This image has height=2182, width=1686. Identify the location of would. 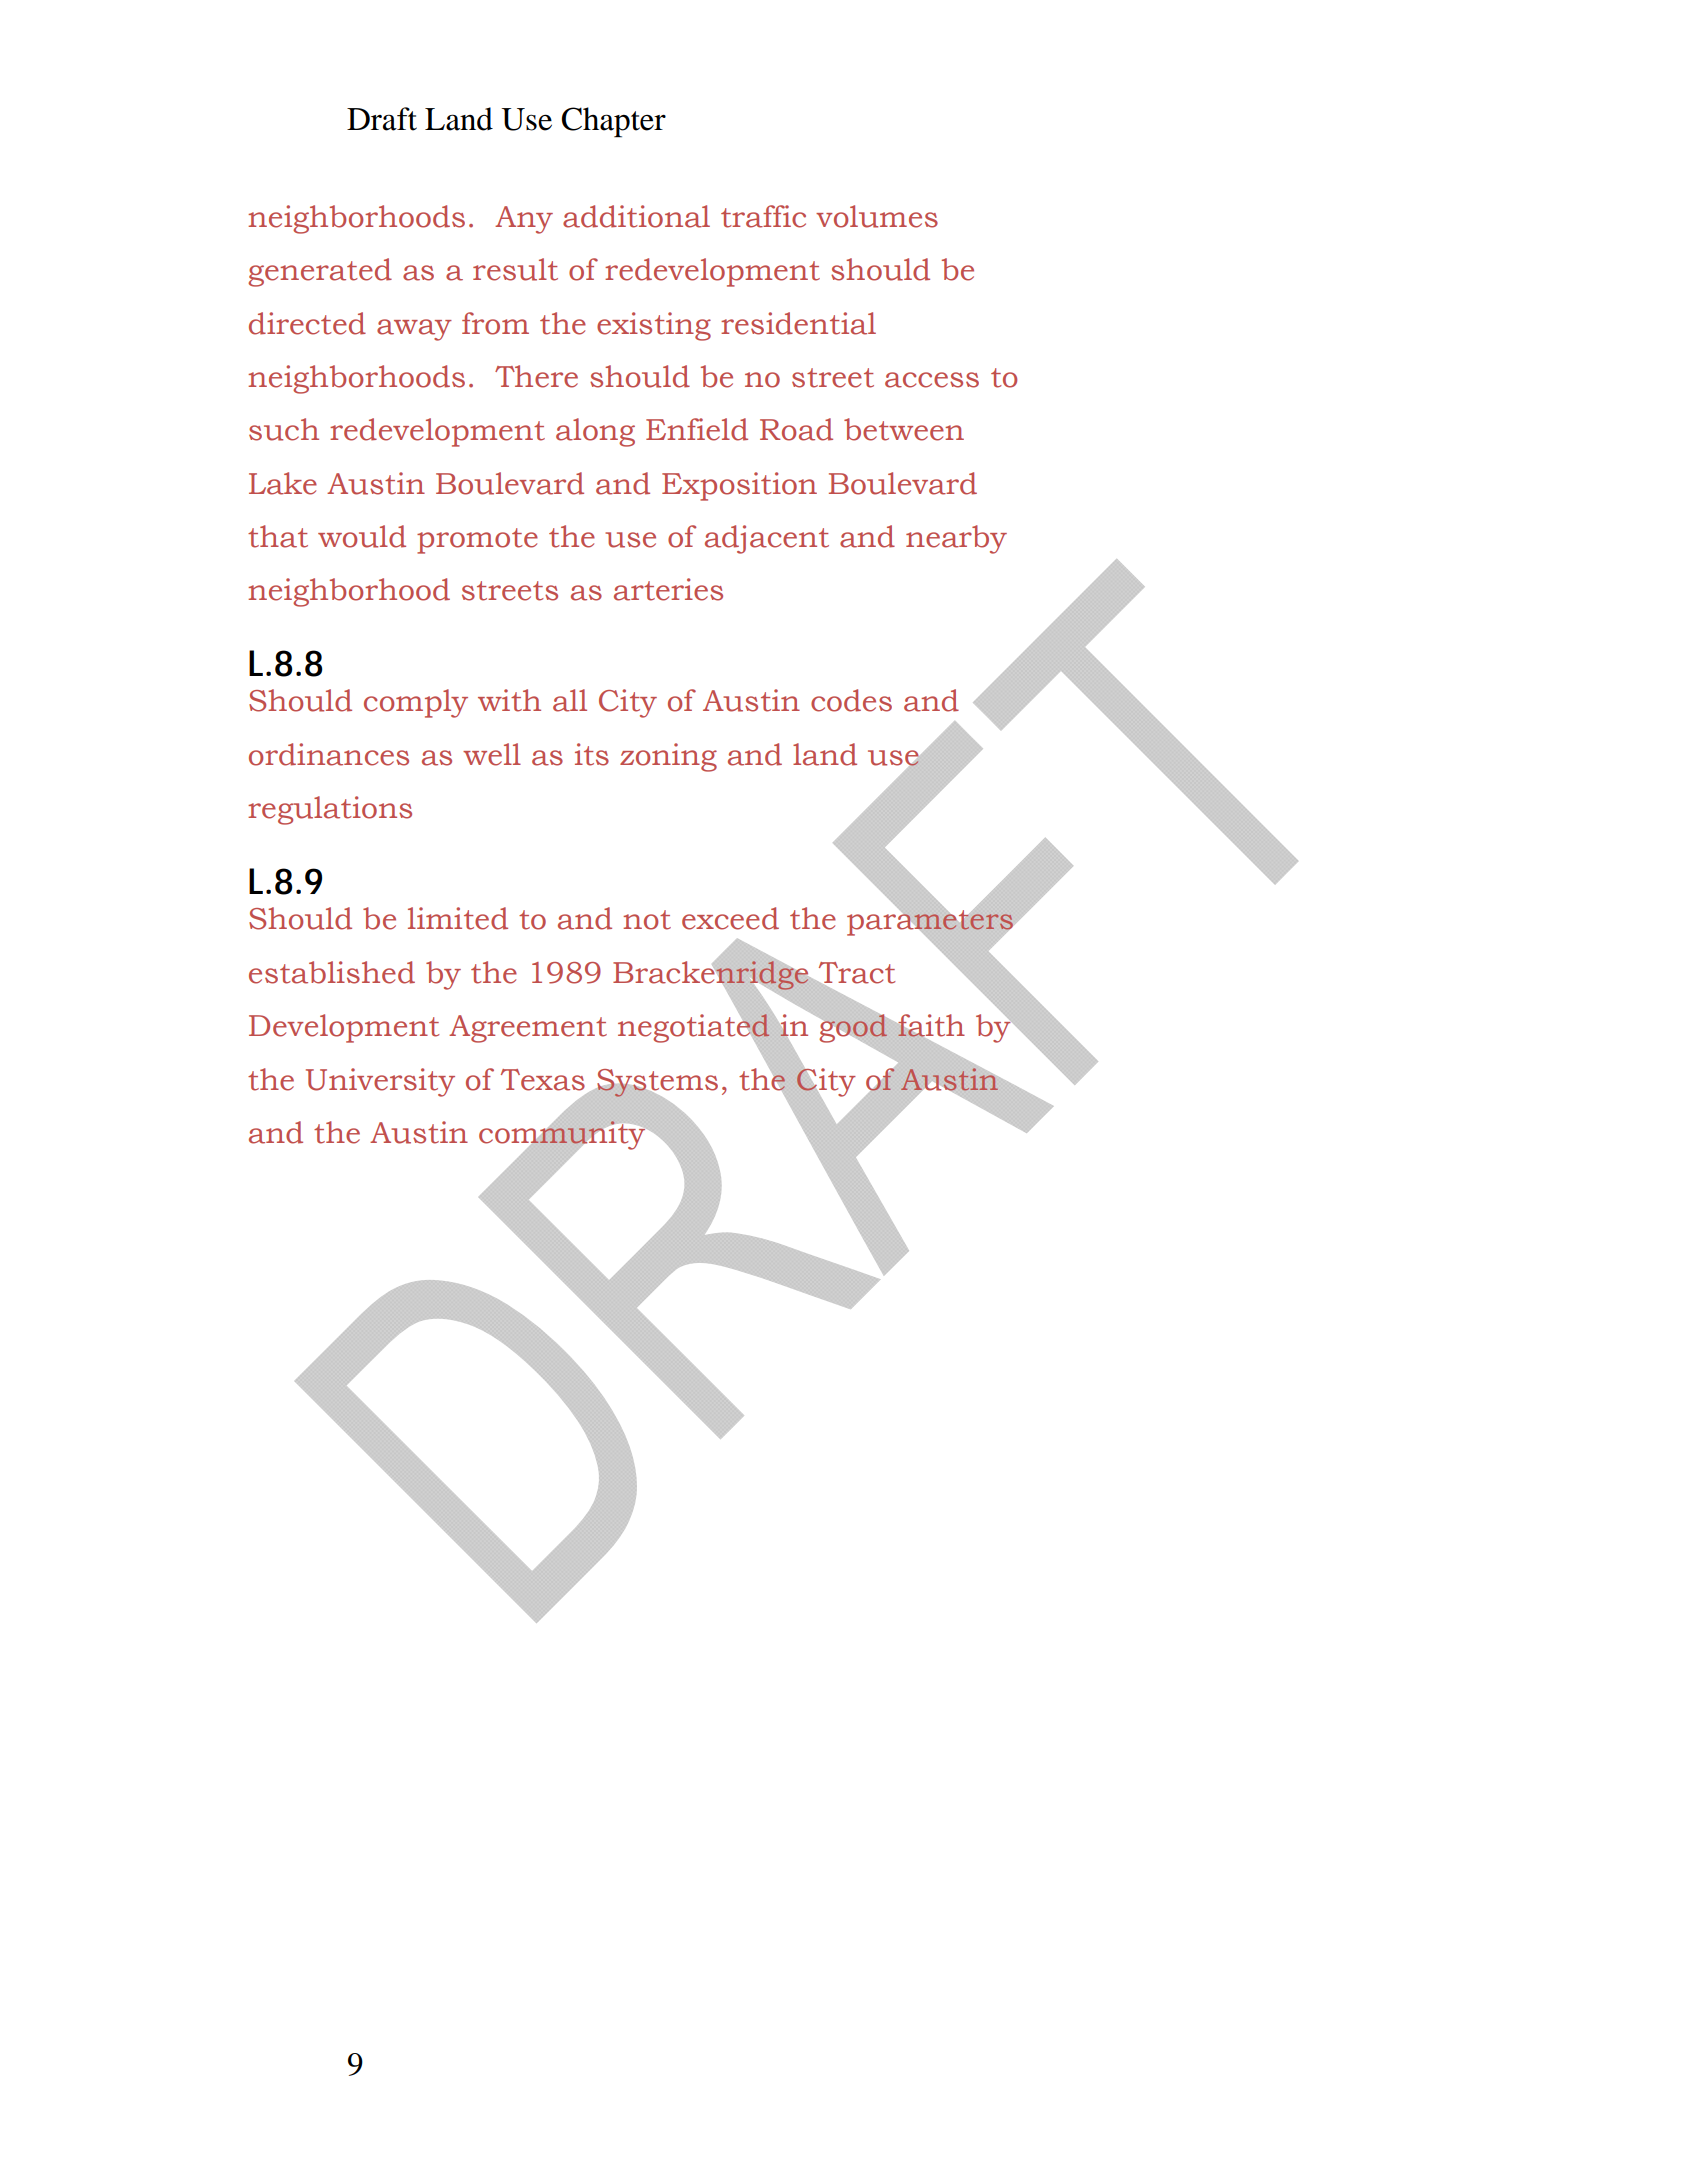
(362, 536).
